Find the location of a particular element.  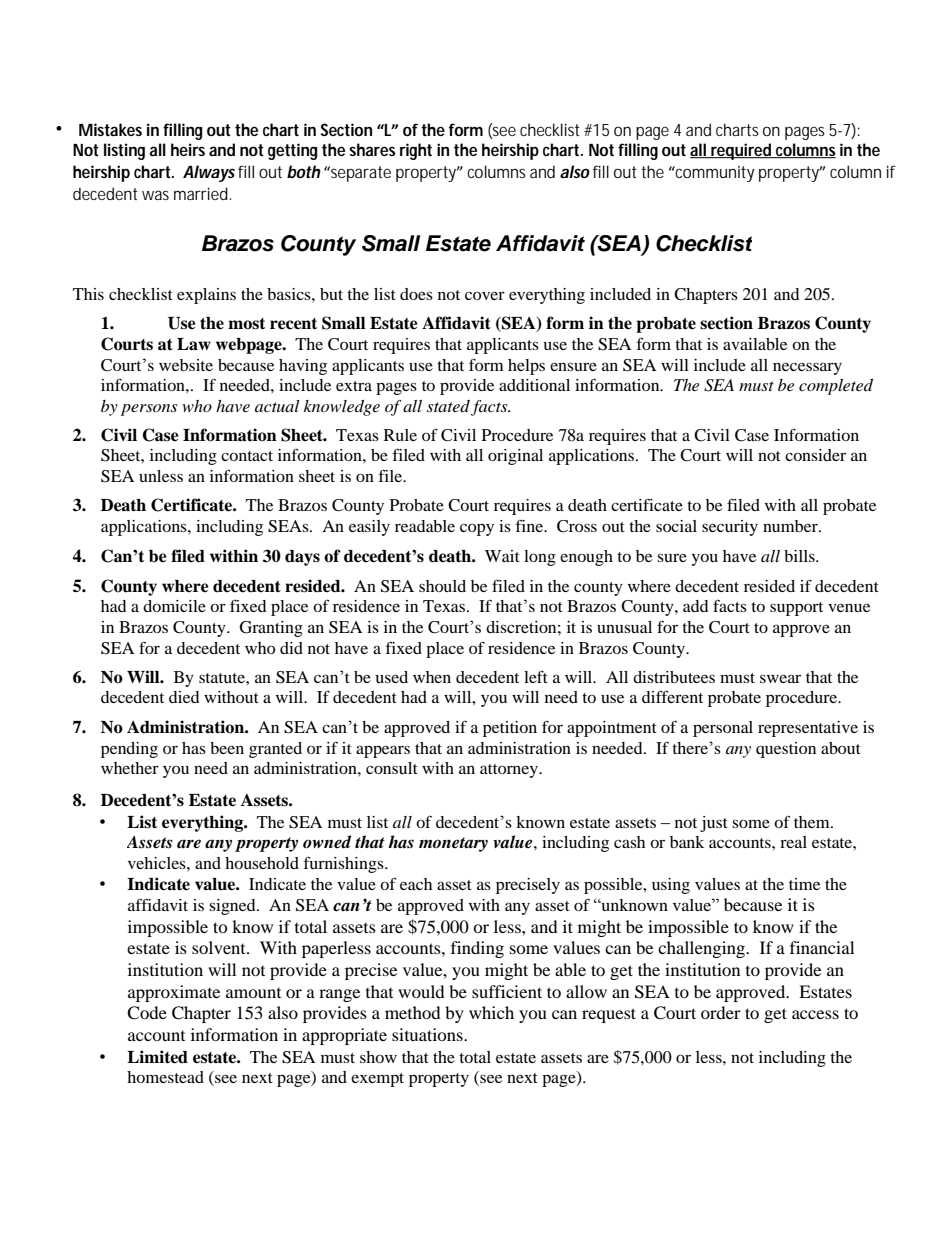

required is located at coordinates (740, 151).
